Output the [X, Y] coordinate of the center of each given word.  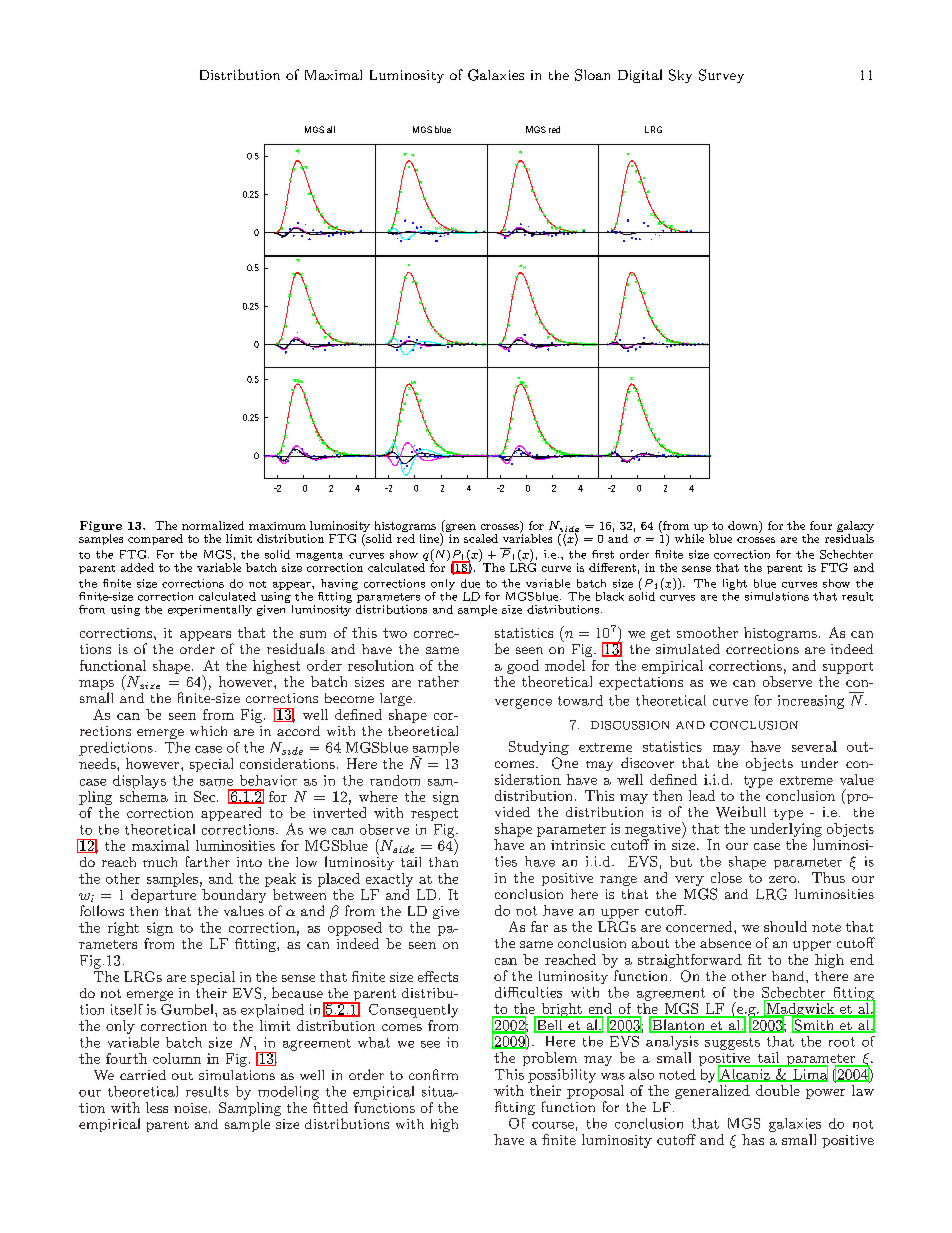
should [785, 926]
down [744, 525]
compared [155, 539]
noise [192, 1108]
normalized [213, 525]
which [208, 731]
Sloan [592, 75]
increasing [811, 702]
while [689, 538]
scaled [481, 538]
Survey [721, 76]
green [459, 529]
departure [163, 896]
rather [438, 681]
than [443, 860]
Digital [640, 76]
